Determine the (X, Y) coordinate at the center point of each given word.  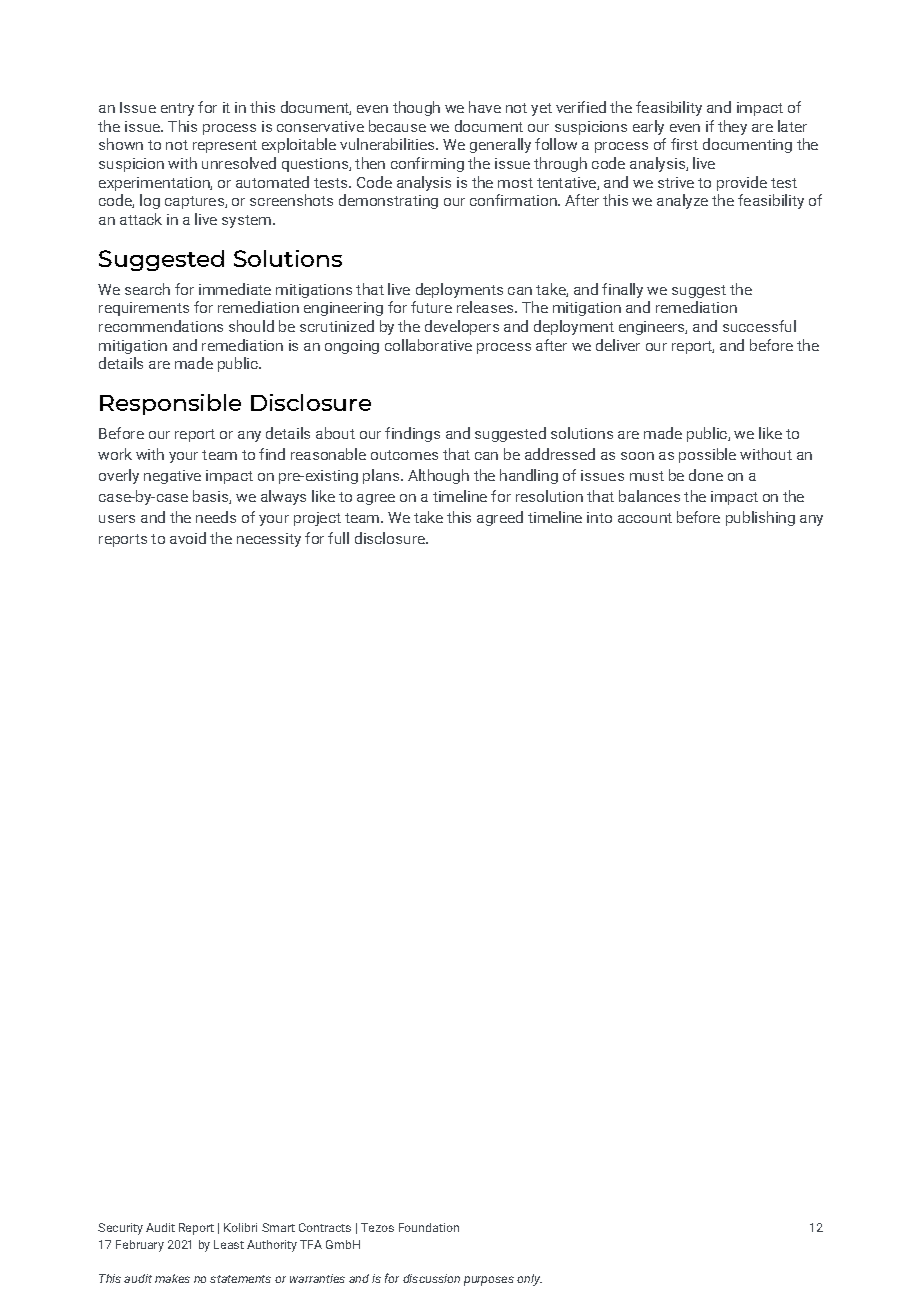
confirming (427, 164)
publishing (760, 518)
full (338, 538)
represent (225, 146)
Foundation (429, 1227)
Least (229, 1244)
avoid (188, 538)
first (684, 144)
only (529, 1280)
